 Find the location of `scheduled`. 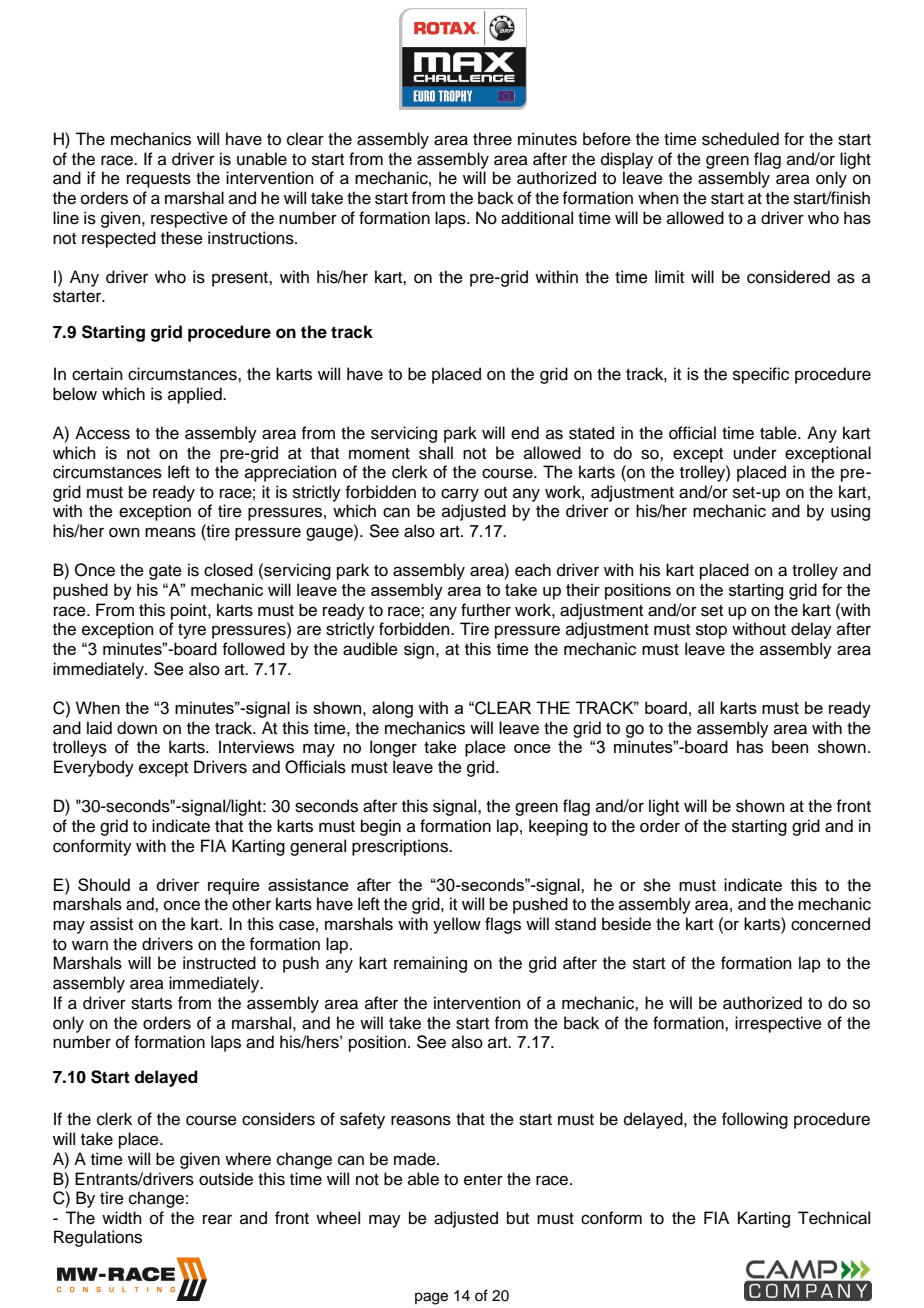

scheduled is located at coordinates (740, 139).
